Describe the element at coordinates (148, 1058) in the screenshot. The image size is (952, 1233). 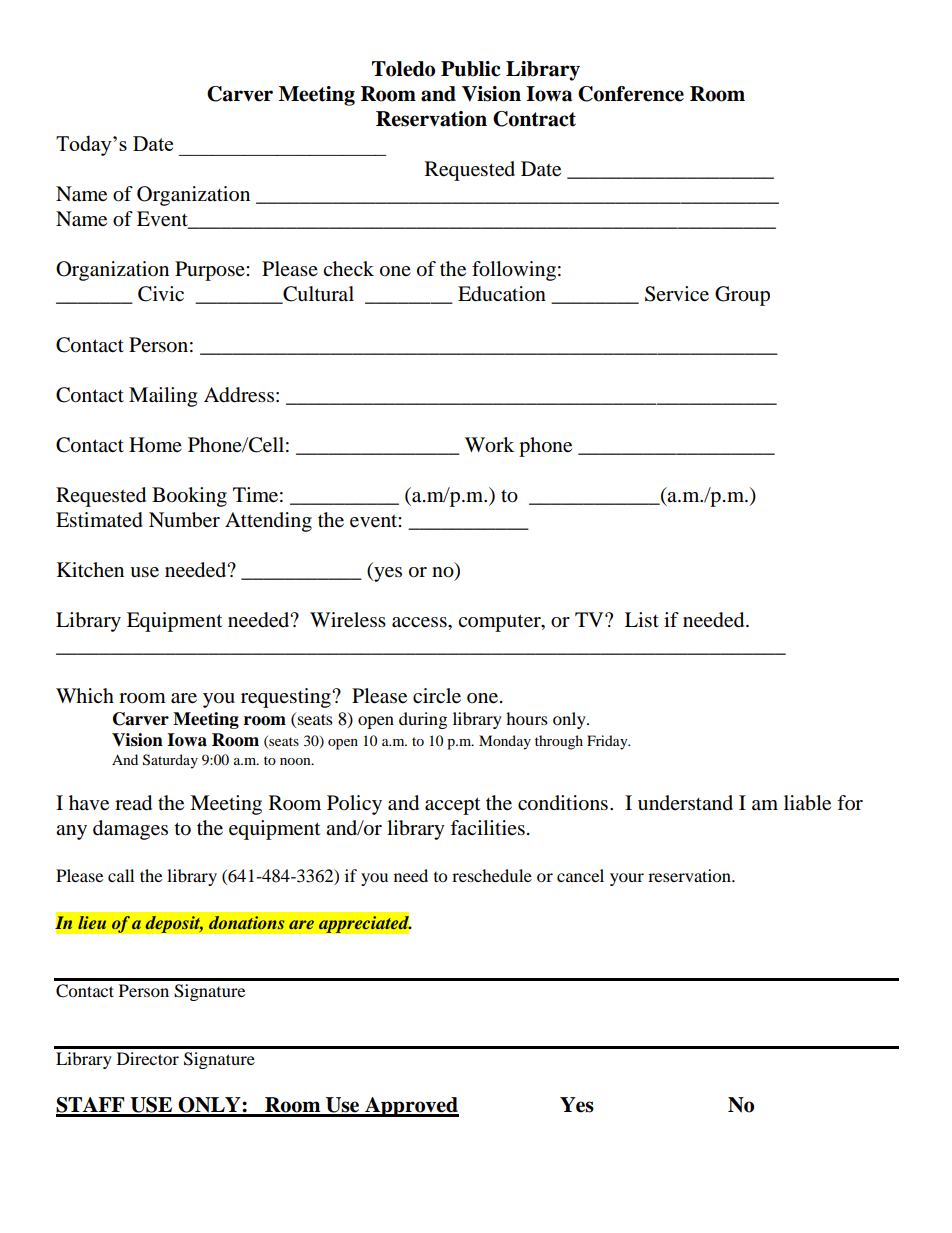
I see `Director` at that location.
